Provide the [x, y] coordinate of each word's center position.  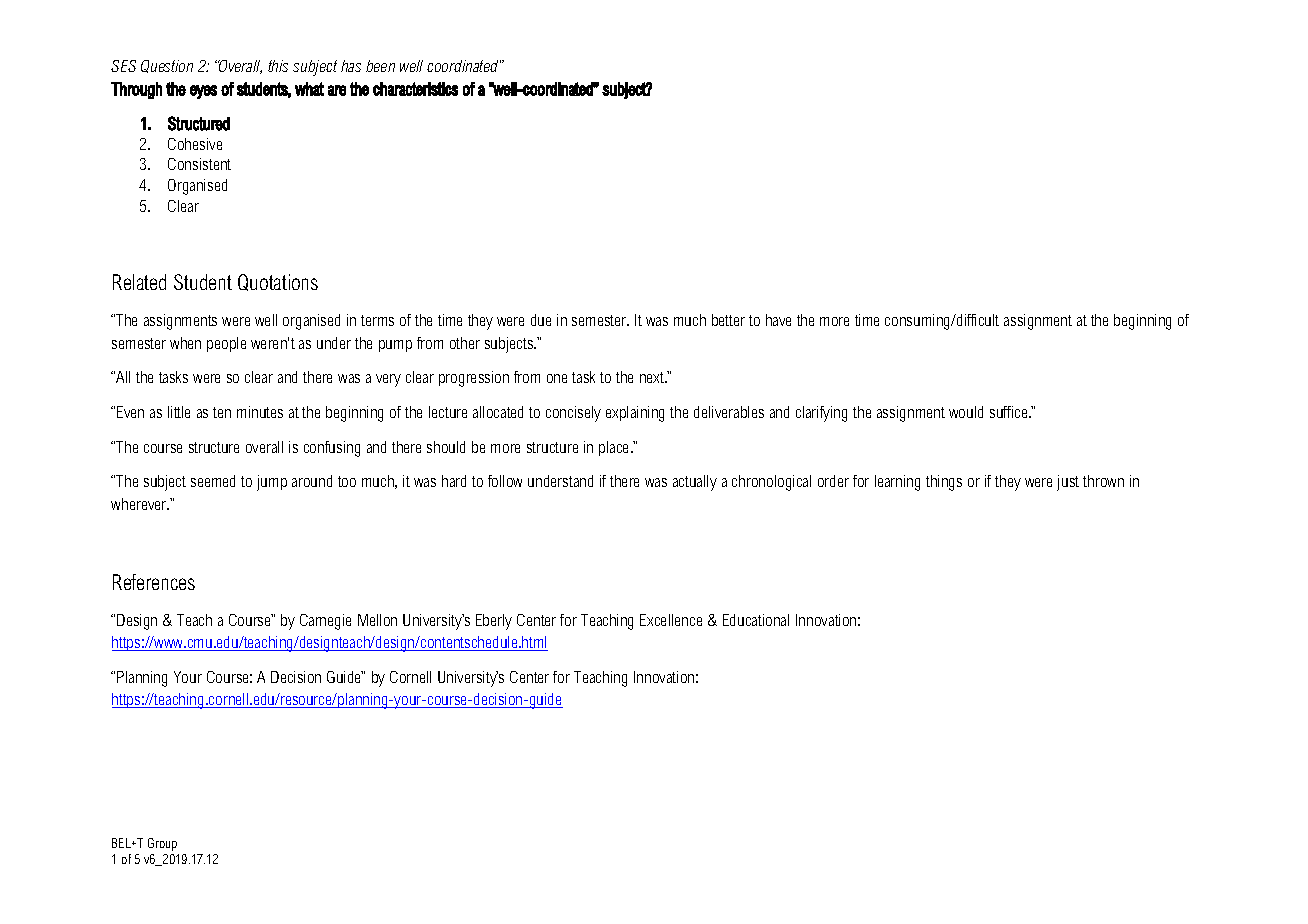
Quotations [278, 282]
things [944, 483]
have [778, 320]
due [541, 320]
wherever [140, 504]
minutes [260, 412]
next [653, 377]
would [966, 412]
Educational [756, 620]
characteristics [415, 89]
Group [162, 844]
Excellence [671, 620]
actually [695, 483]
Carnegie [325, 622]
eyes [203, 92]
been [380, 66]
